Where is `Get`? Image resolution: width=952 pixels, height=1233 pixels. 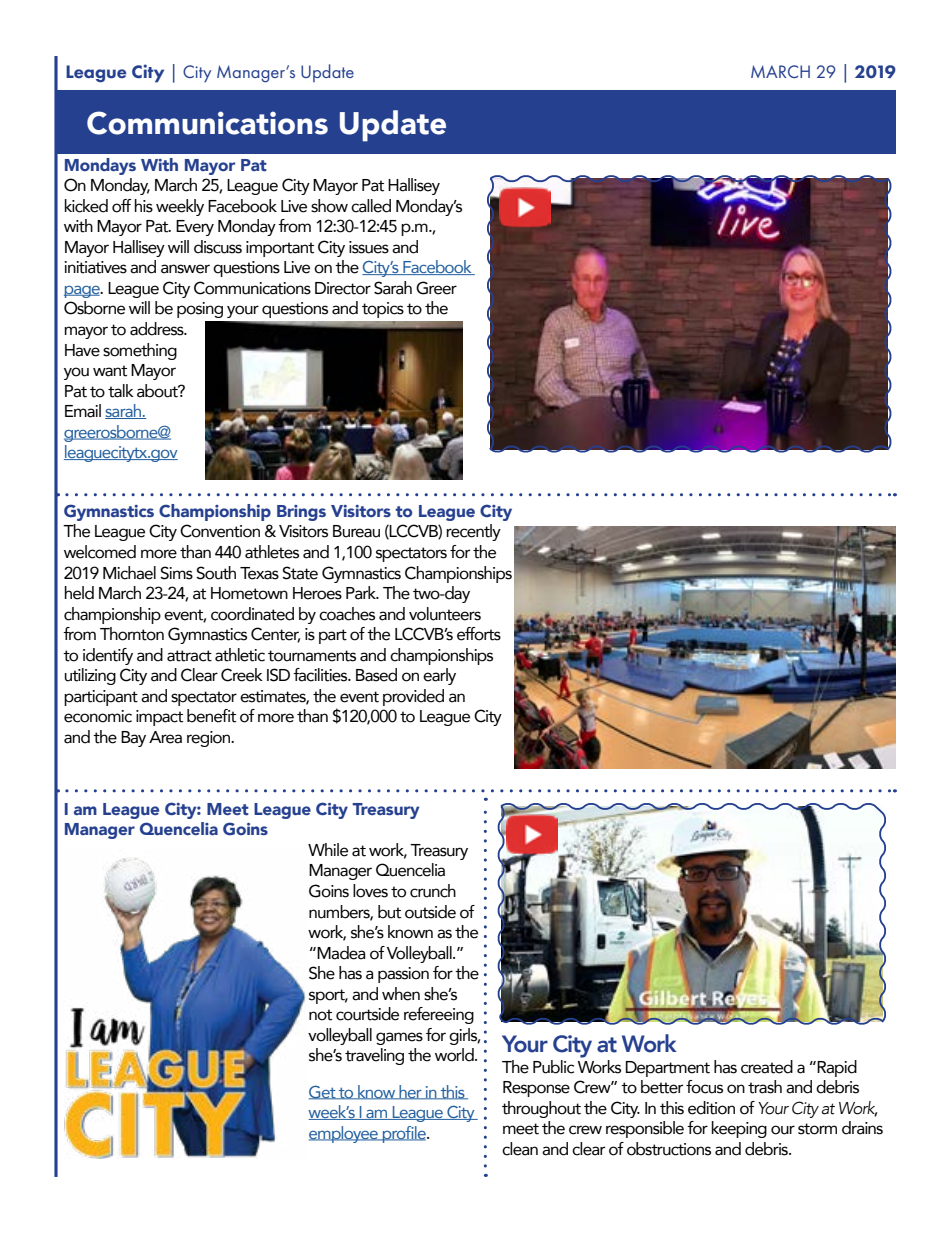
Get is located at coordinates (323, 1092).
